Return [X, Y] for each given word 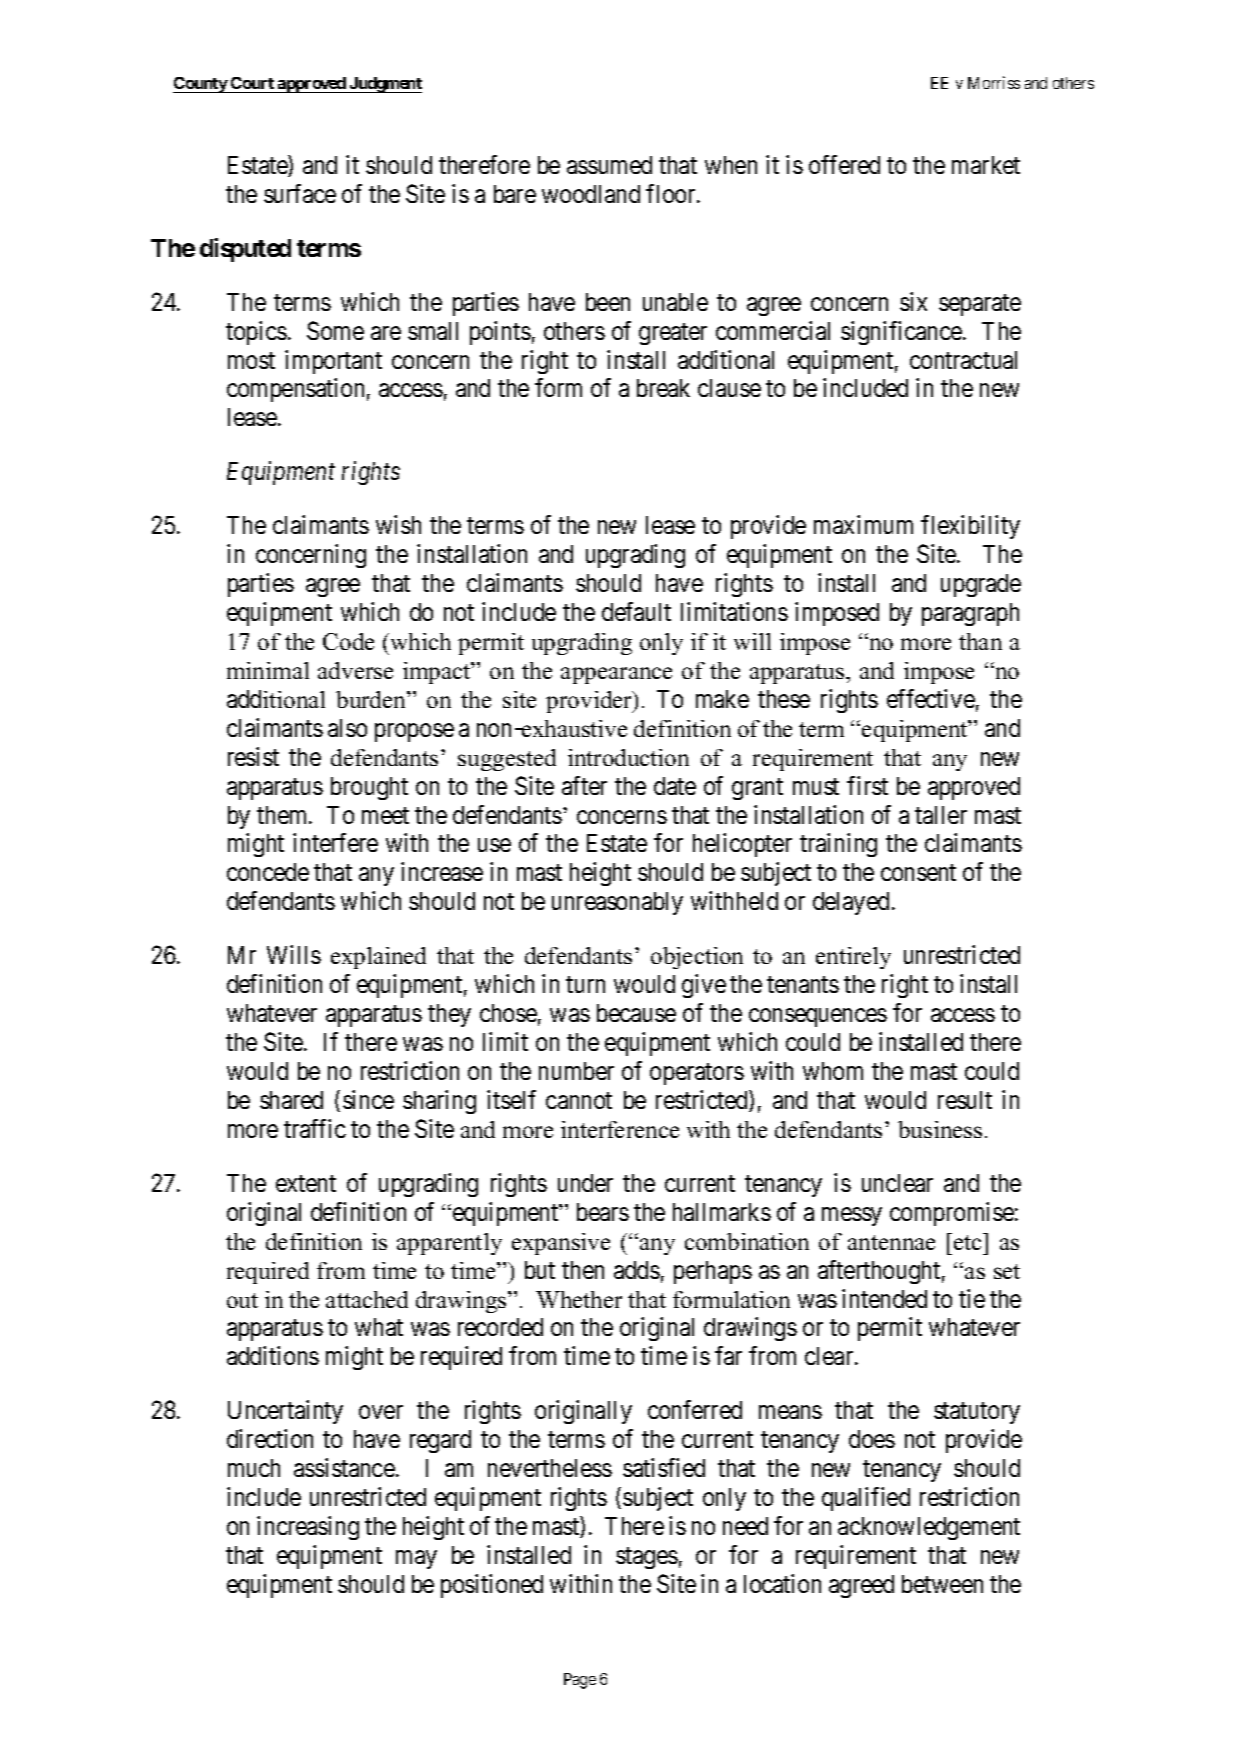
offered [844, 164]
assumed [609, 165]
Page [580, 1681]
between [942, 1584]
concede [268, 872]
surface [300, 193]
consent [918, 873]
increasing [308, 1528]
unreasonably [617, 903]
